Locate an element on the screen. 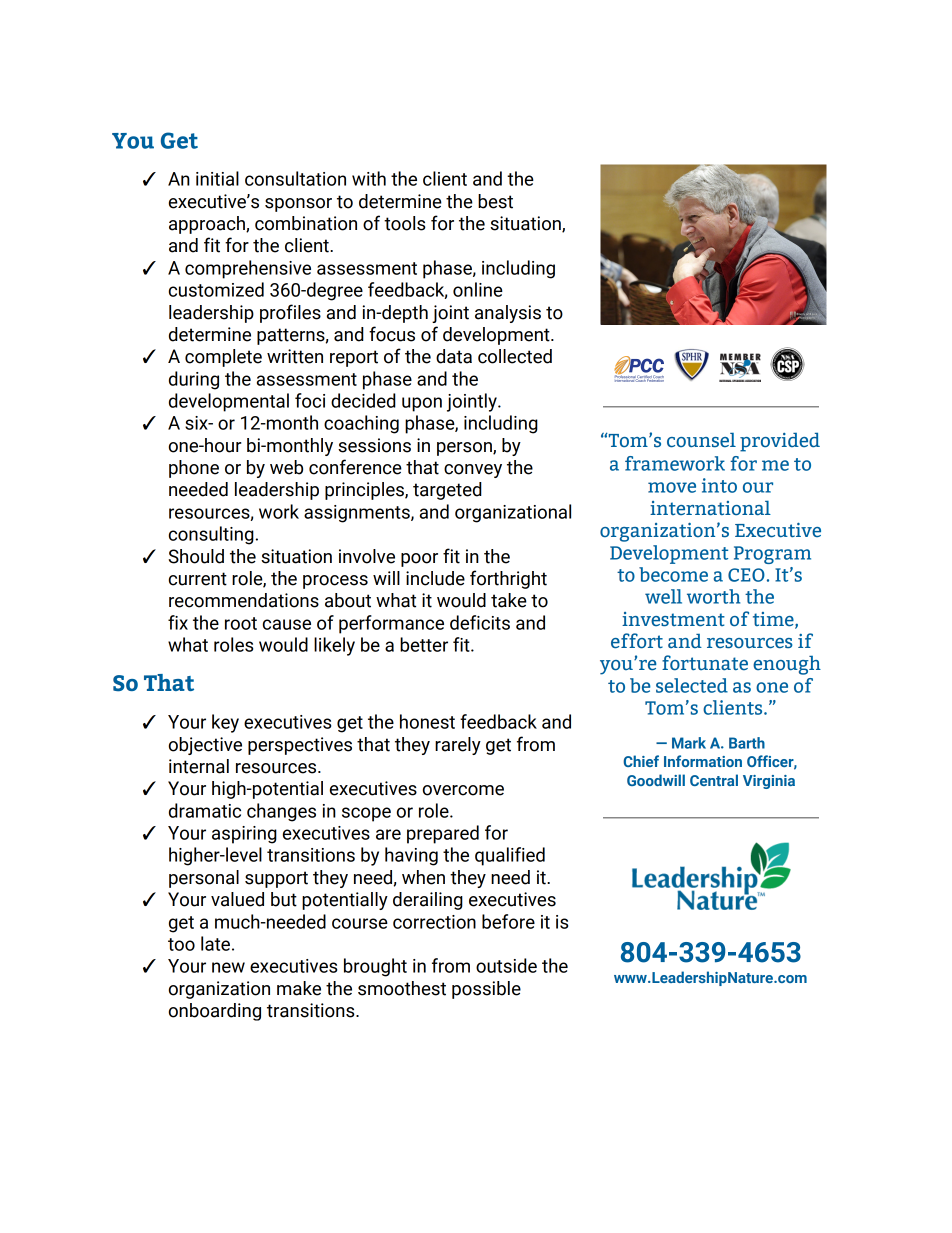 Image resolution: width=952 pixels, height=1233 pixels. counsel is located at coordinates (701, 440).
